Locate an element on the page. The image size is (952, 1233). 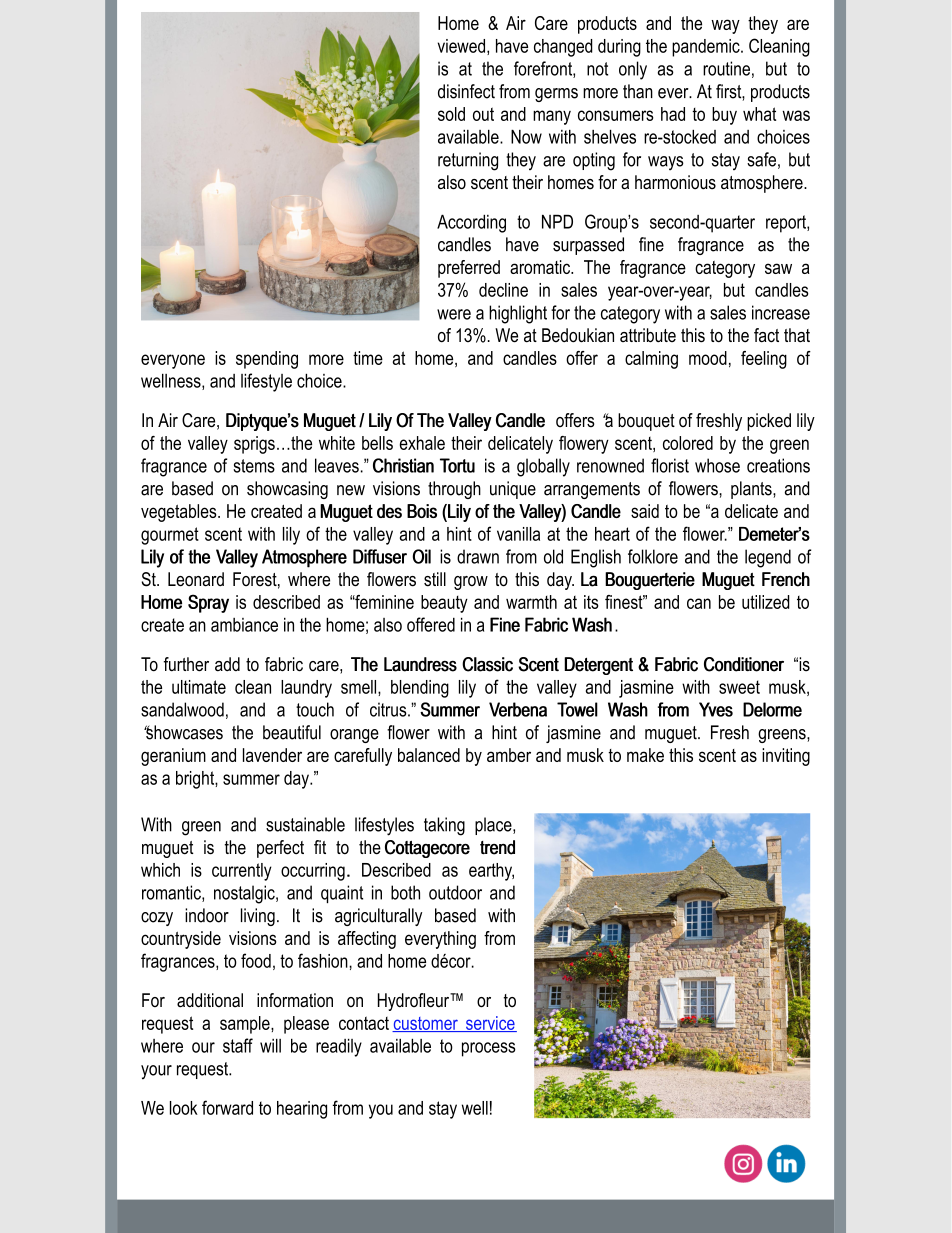
forward is located at coordinates (227, 1107).
